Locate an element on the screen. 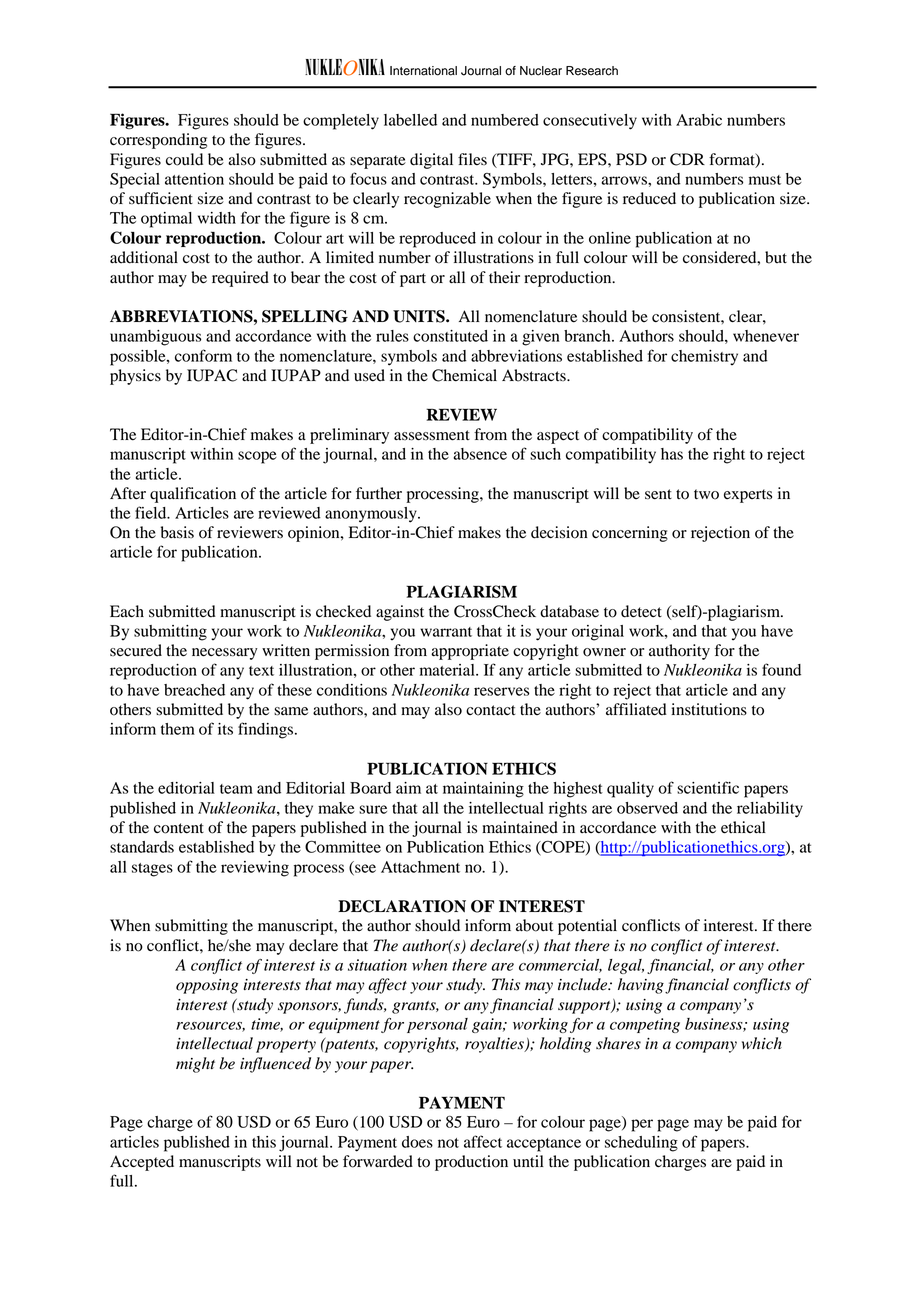  Arabic is located at coordinates (699, 120).
